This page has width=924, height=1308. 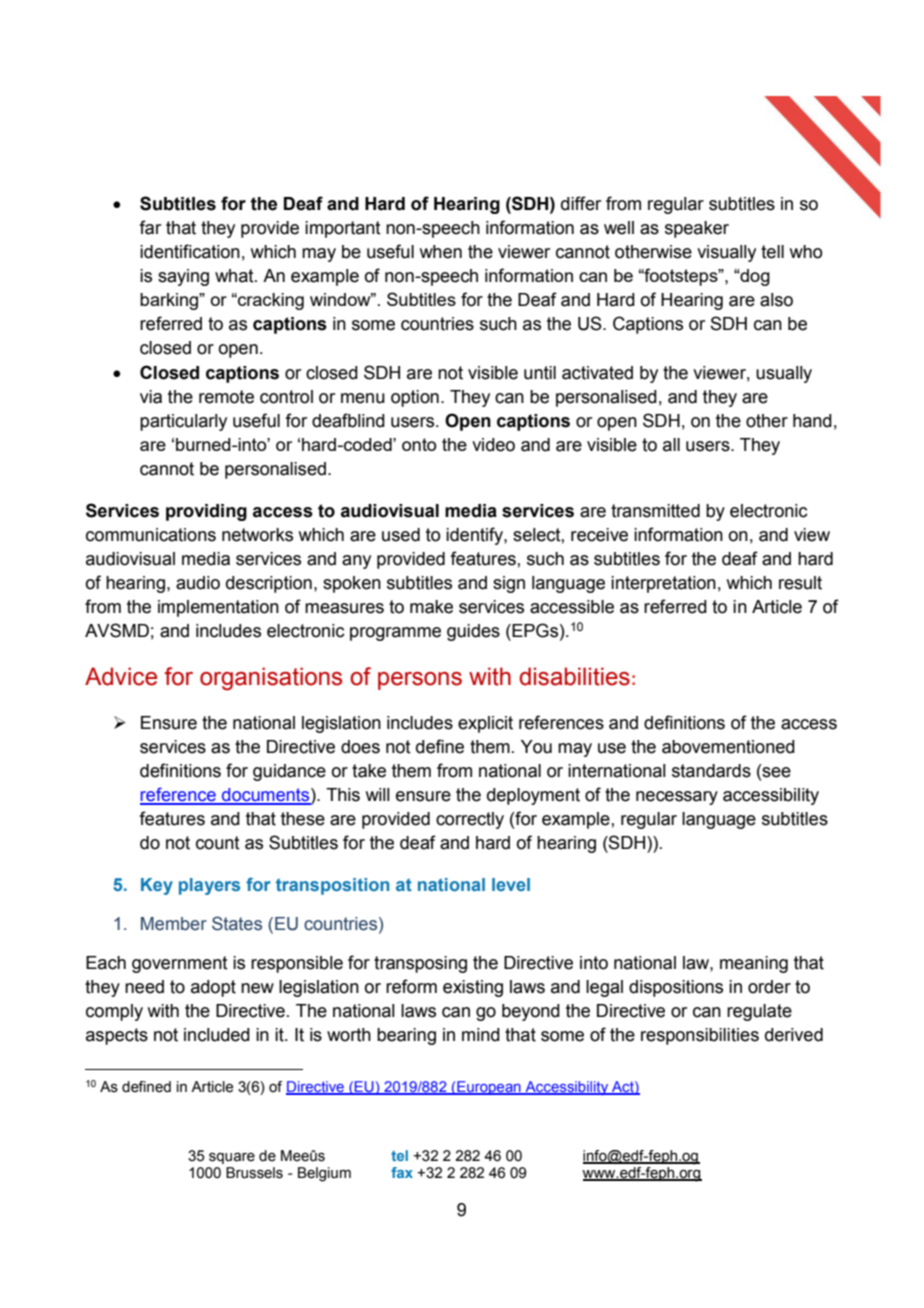 What do you see at coordinates (183, 422) in the page?
I see `particularly` at bounding box center [183, 422].
